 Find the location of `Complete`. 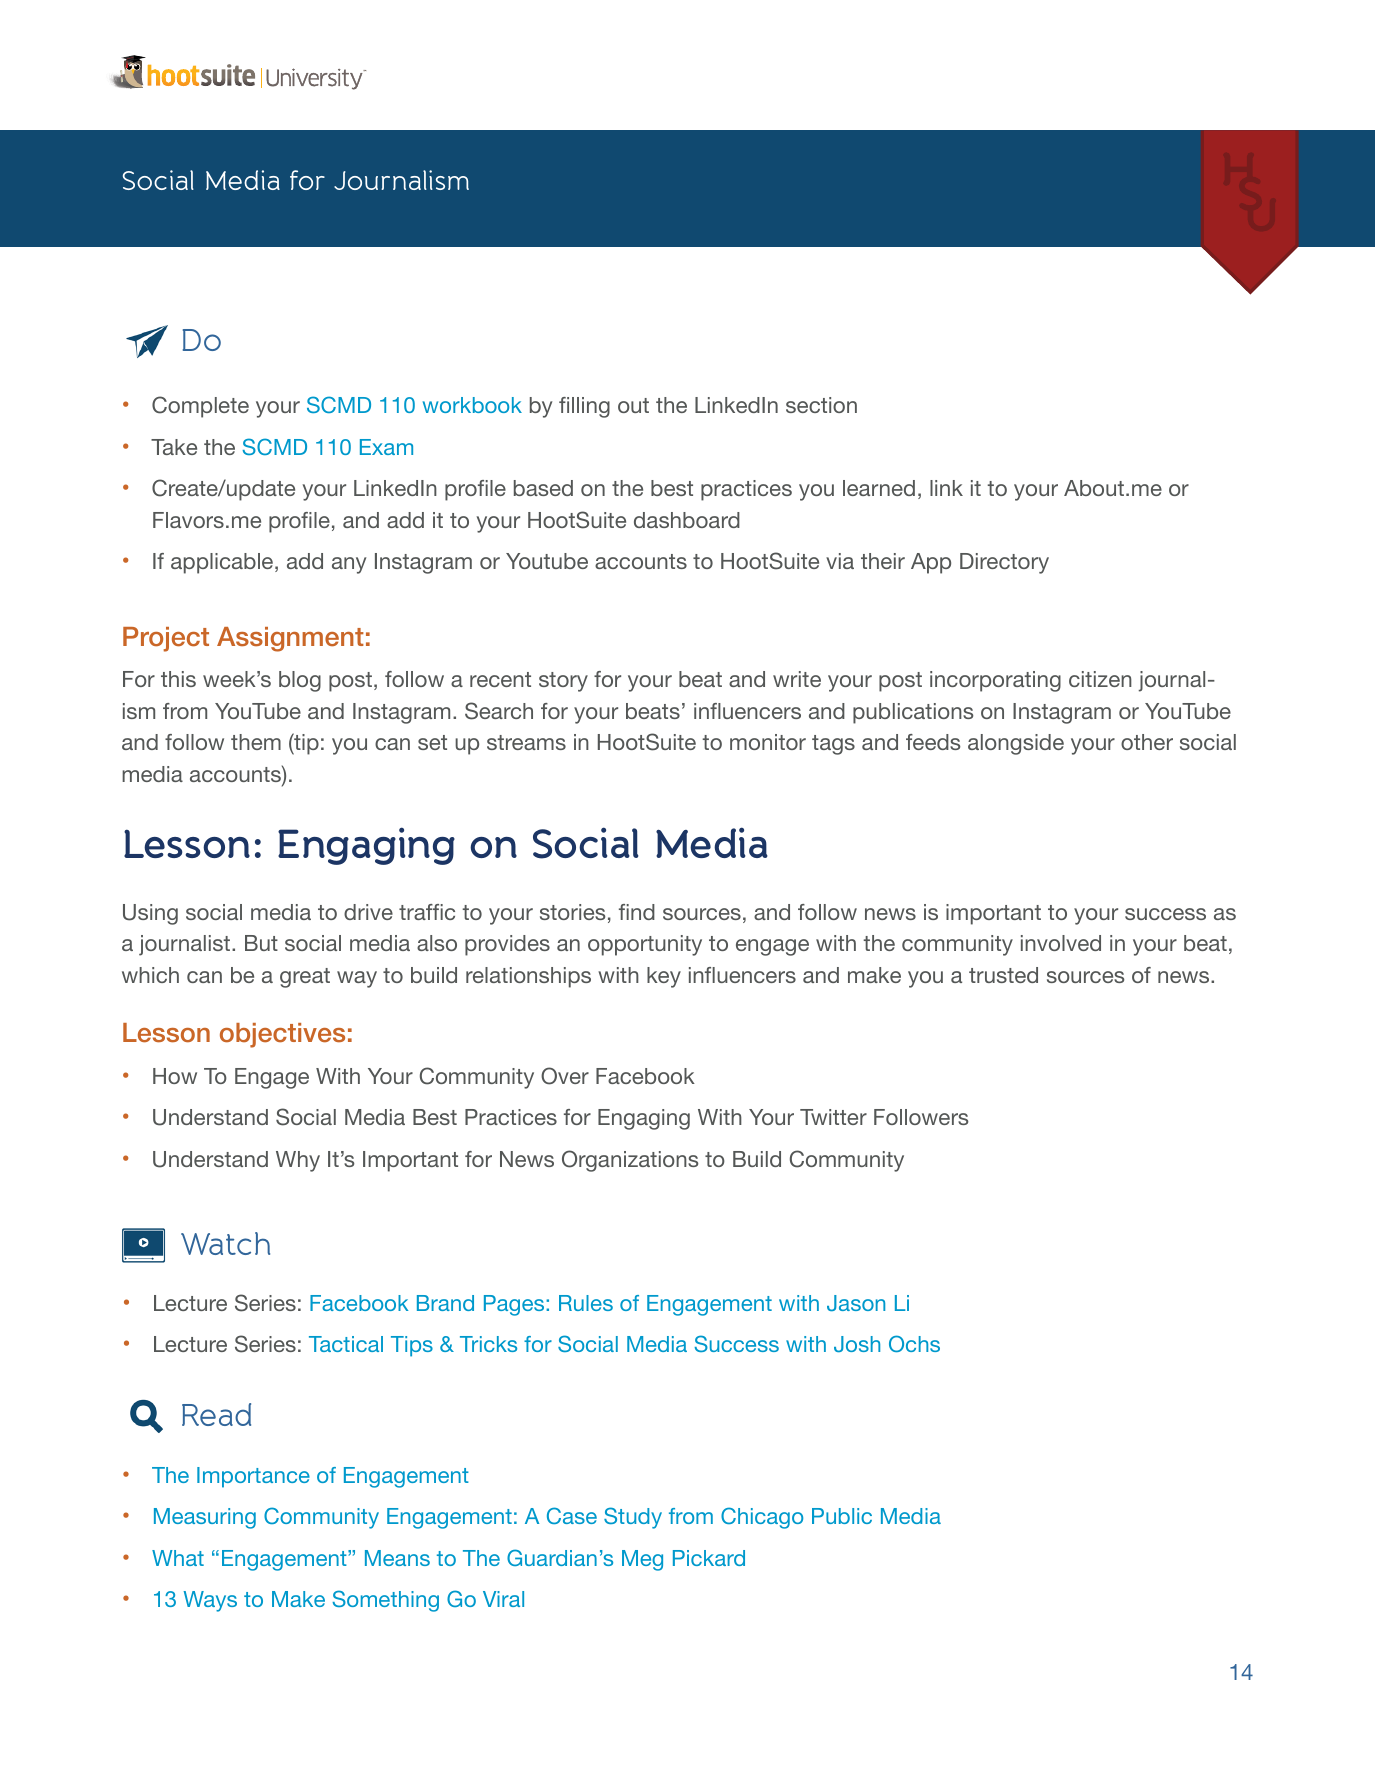

Complete is located at coordinates (200, 407).
